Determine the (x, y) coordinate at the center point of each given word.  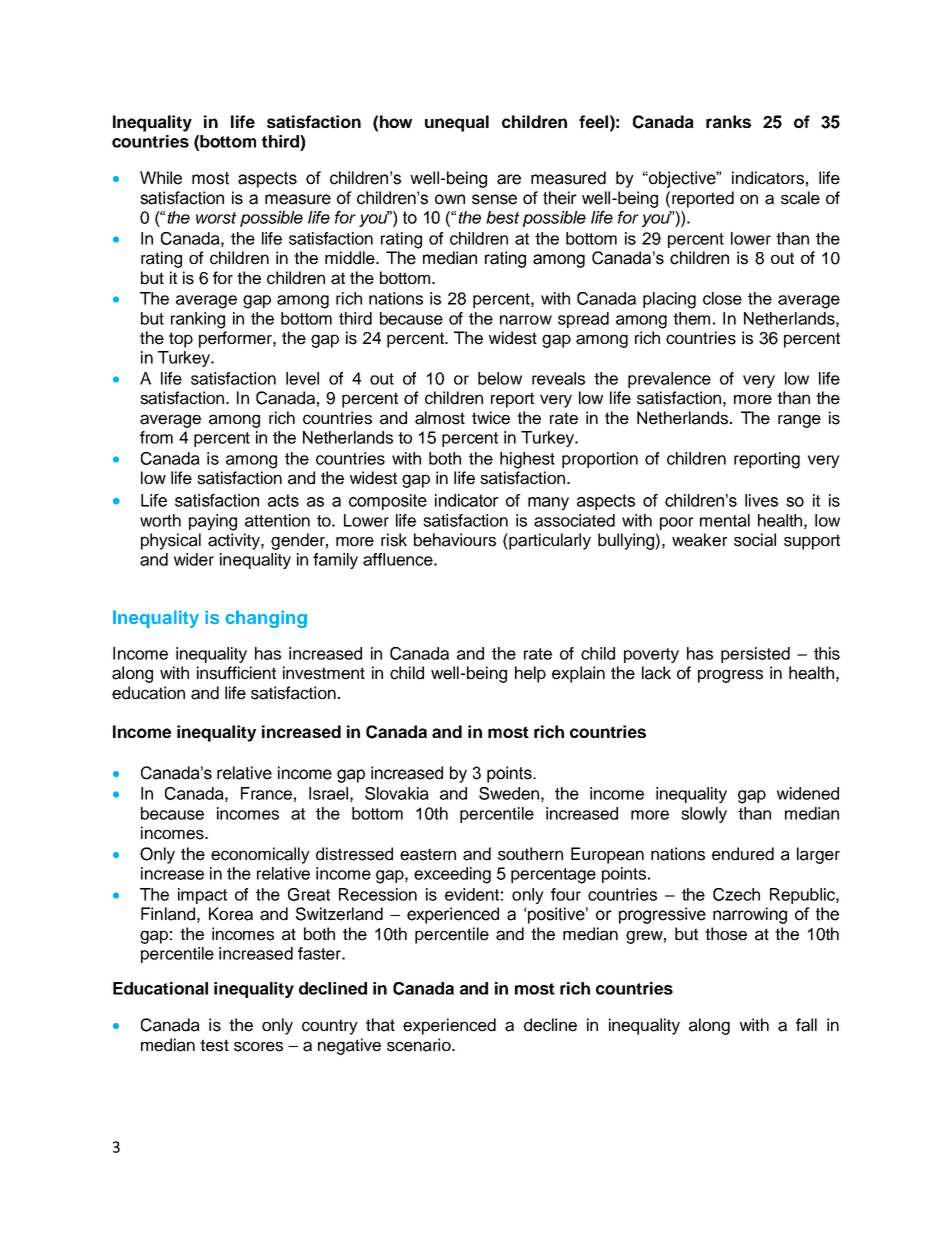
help (530, 674)
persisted (755, 655)
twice (491, 418)
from (156, 437)
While (161, 178)
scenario (420, 1045)
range (799, 421)
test (214, 1045)
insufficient (236, 673)
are (509, 179)
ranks (728, 121)
